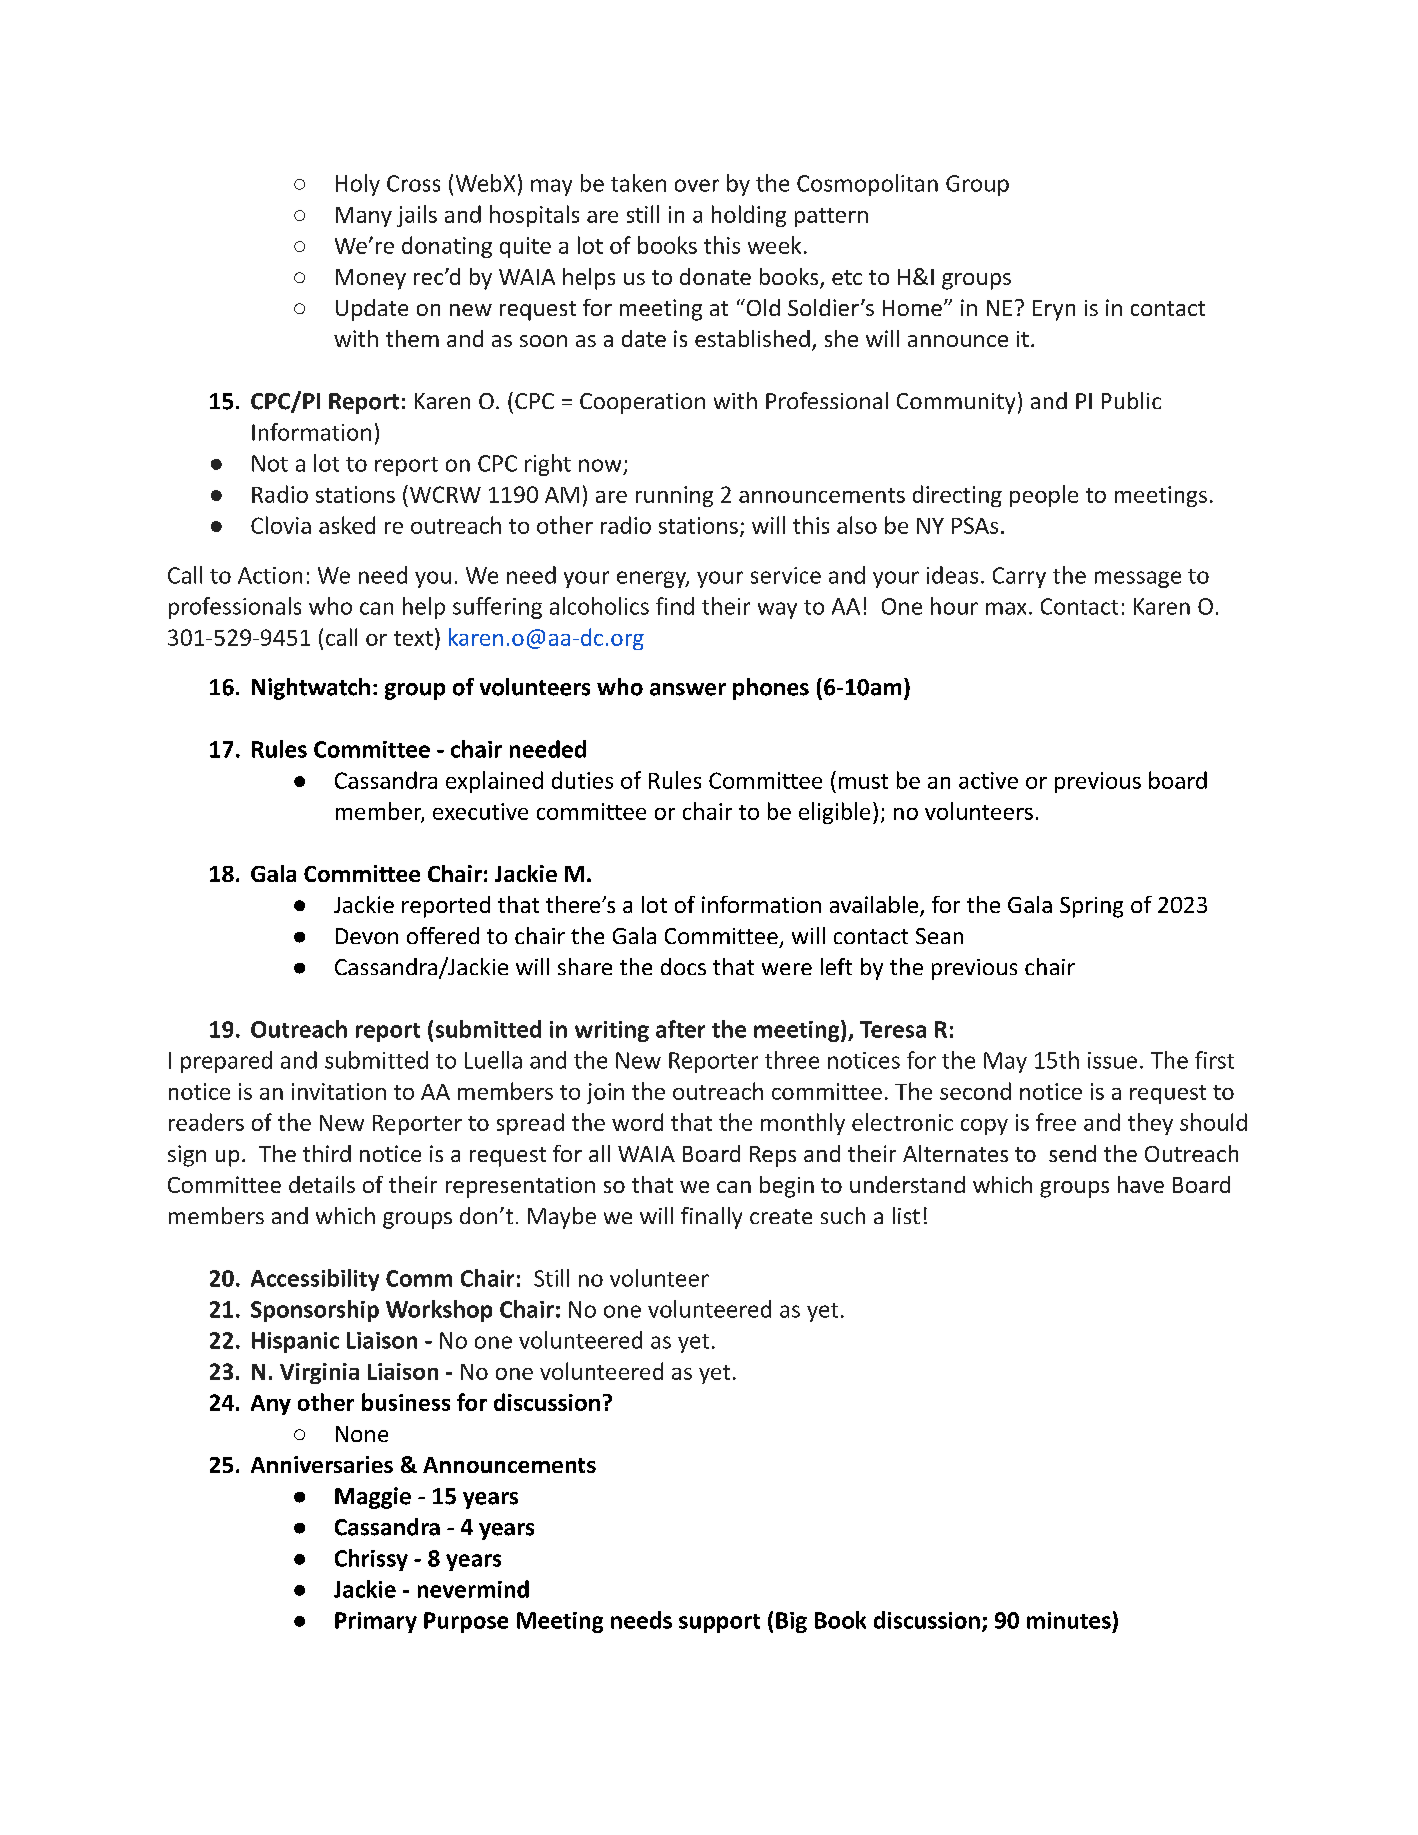 The image size is (1418, 1835). What do you see at coordinates (749, 216) in the screenshot?
I see `holding` at bounding box center [749, 216].
